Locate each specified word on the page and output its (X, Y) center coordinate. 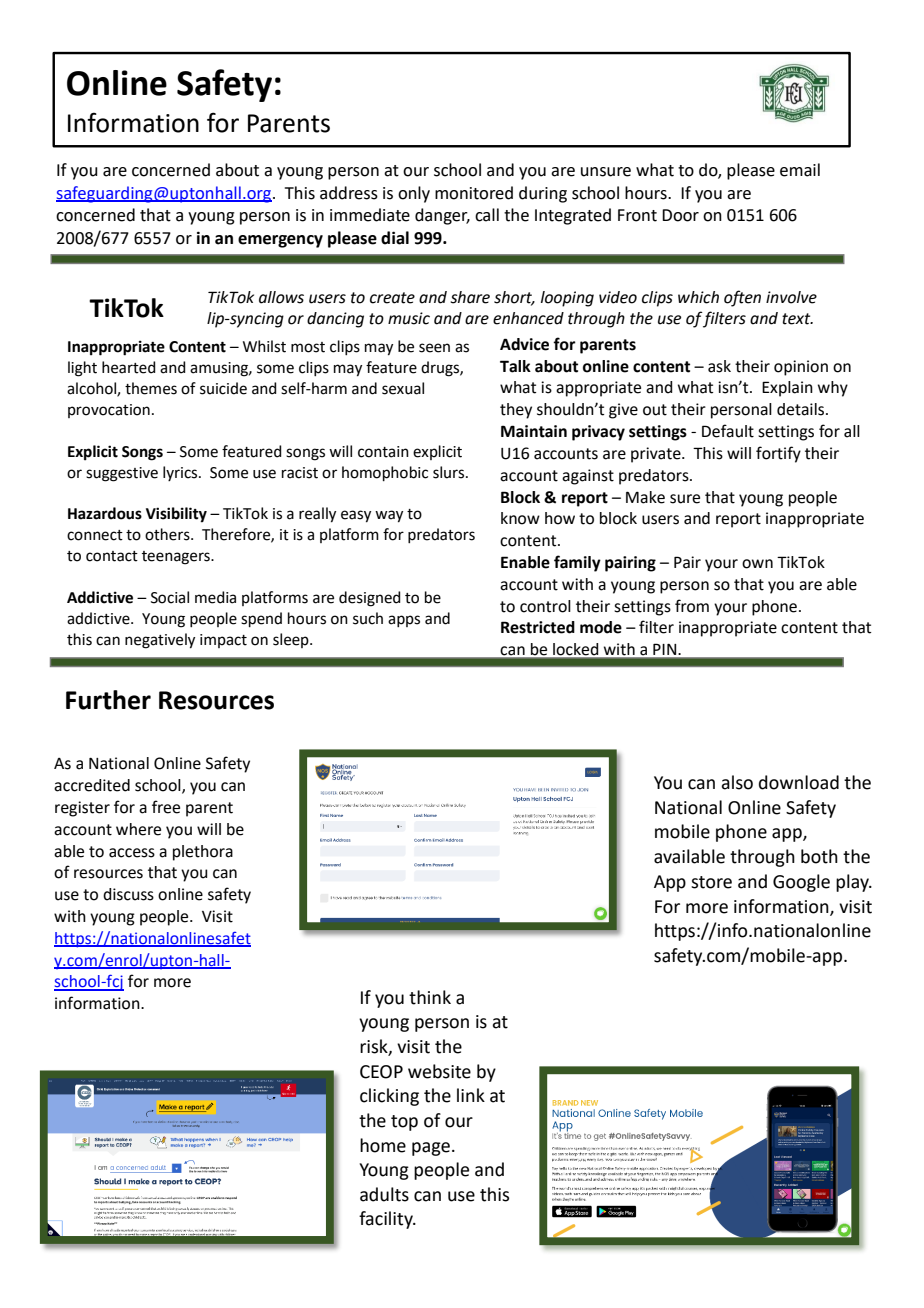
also (737, 782)
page (431, 1149)
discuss (128, 894)
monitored (474, 193)
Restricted (538, 627)
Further (108, 700)
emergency (280, 241)
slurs (450, 472)
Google (801, 883)
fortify (778, 454)
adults (384, 1194)
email (800, 170)
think (430, 997)
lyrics (181, 473)
